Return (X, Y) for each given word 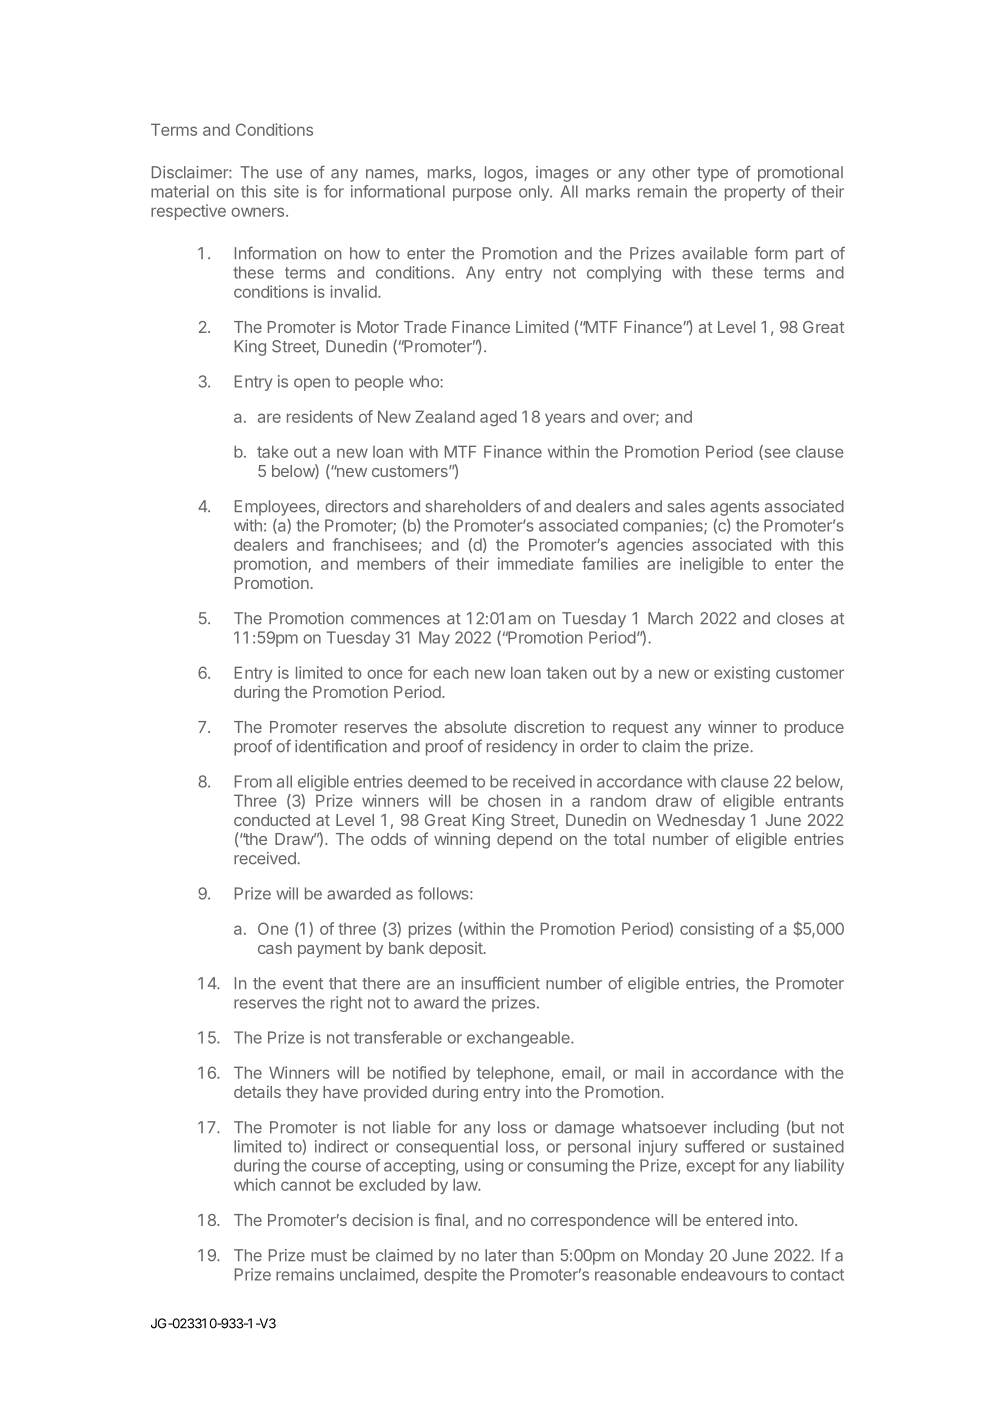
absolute (476, 727)
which (254, 1184)
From (253, 781)
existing (742, 674)
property (755, 193)
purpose (482, 194)
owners (259, 212)
